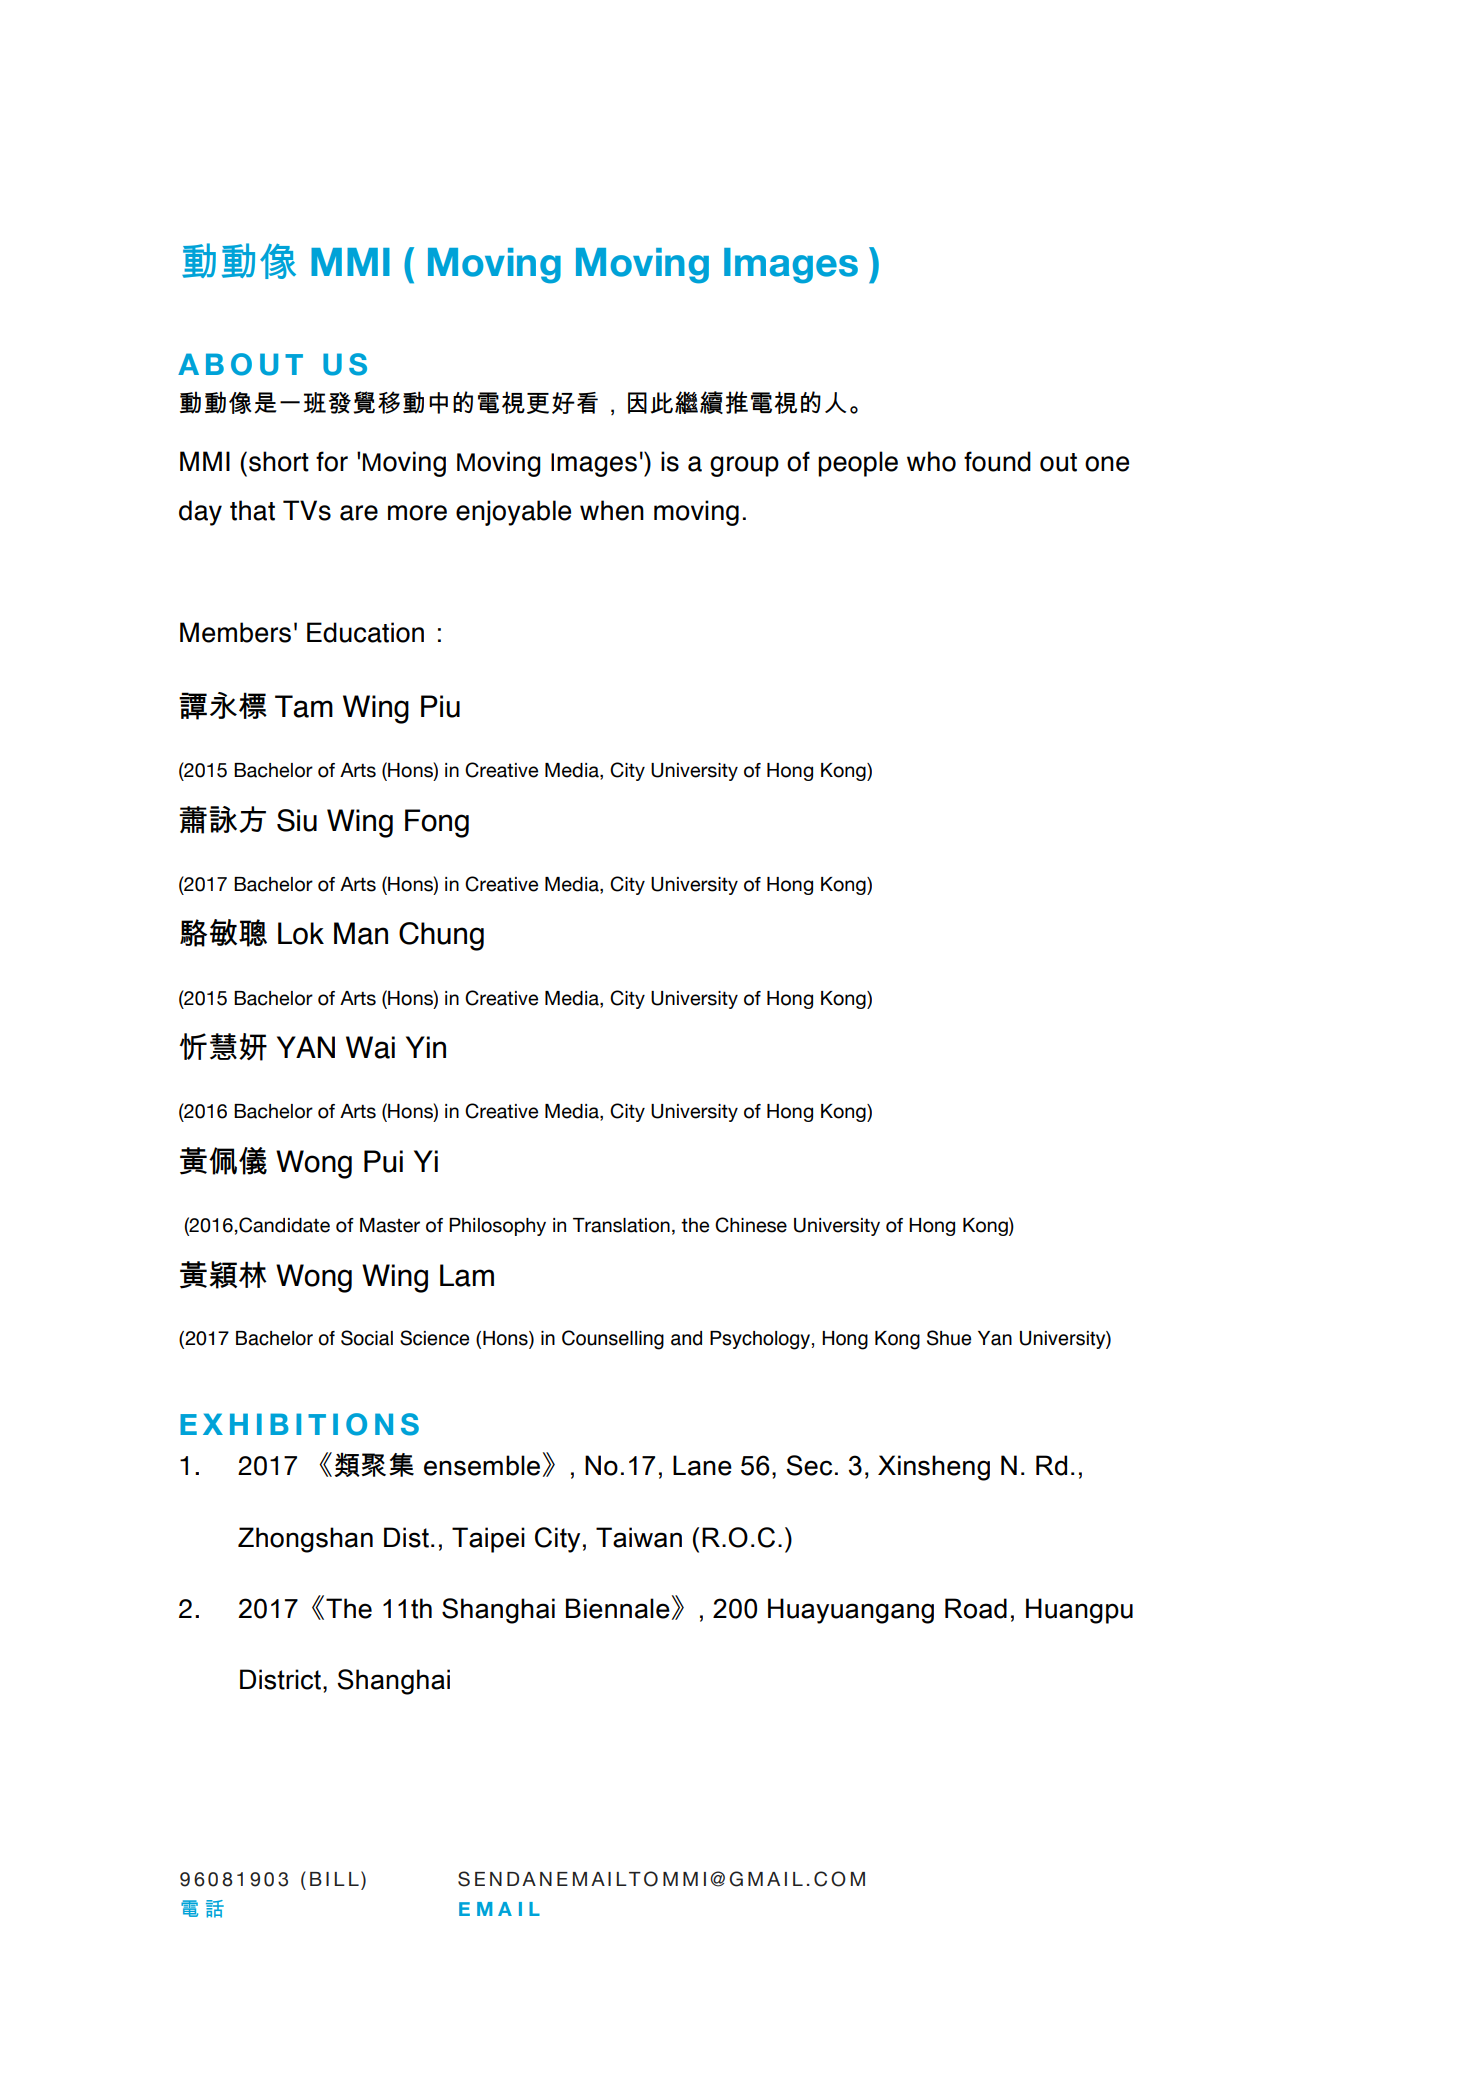 The width and height of the screenshot is (1476, 2089). Describe the element at coordinates (744, 466) in the screenshot. I see `group` at that location.
